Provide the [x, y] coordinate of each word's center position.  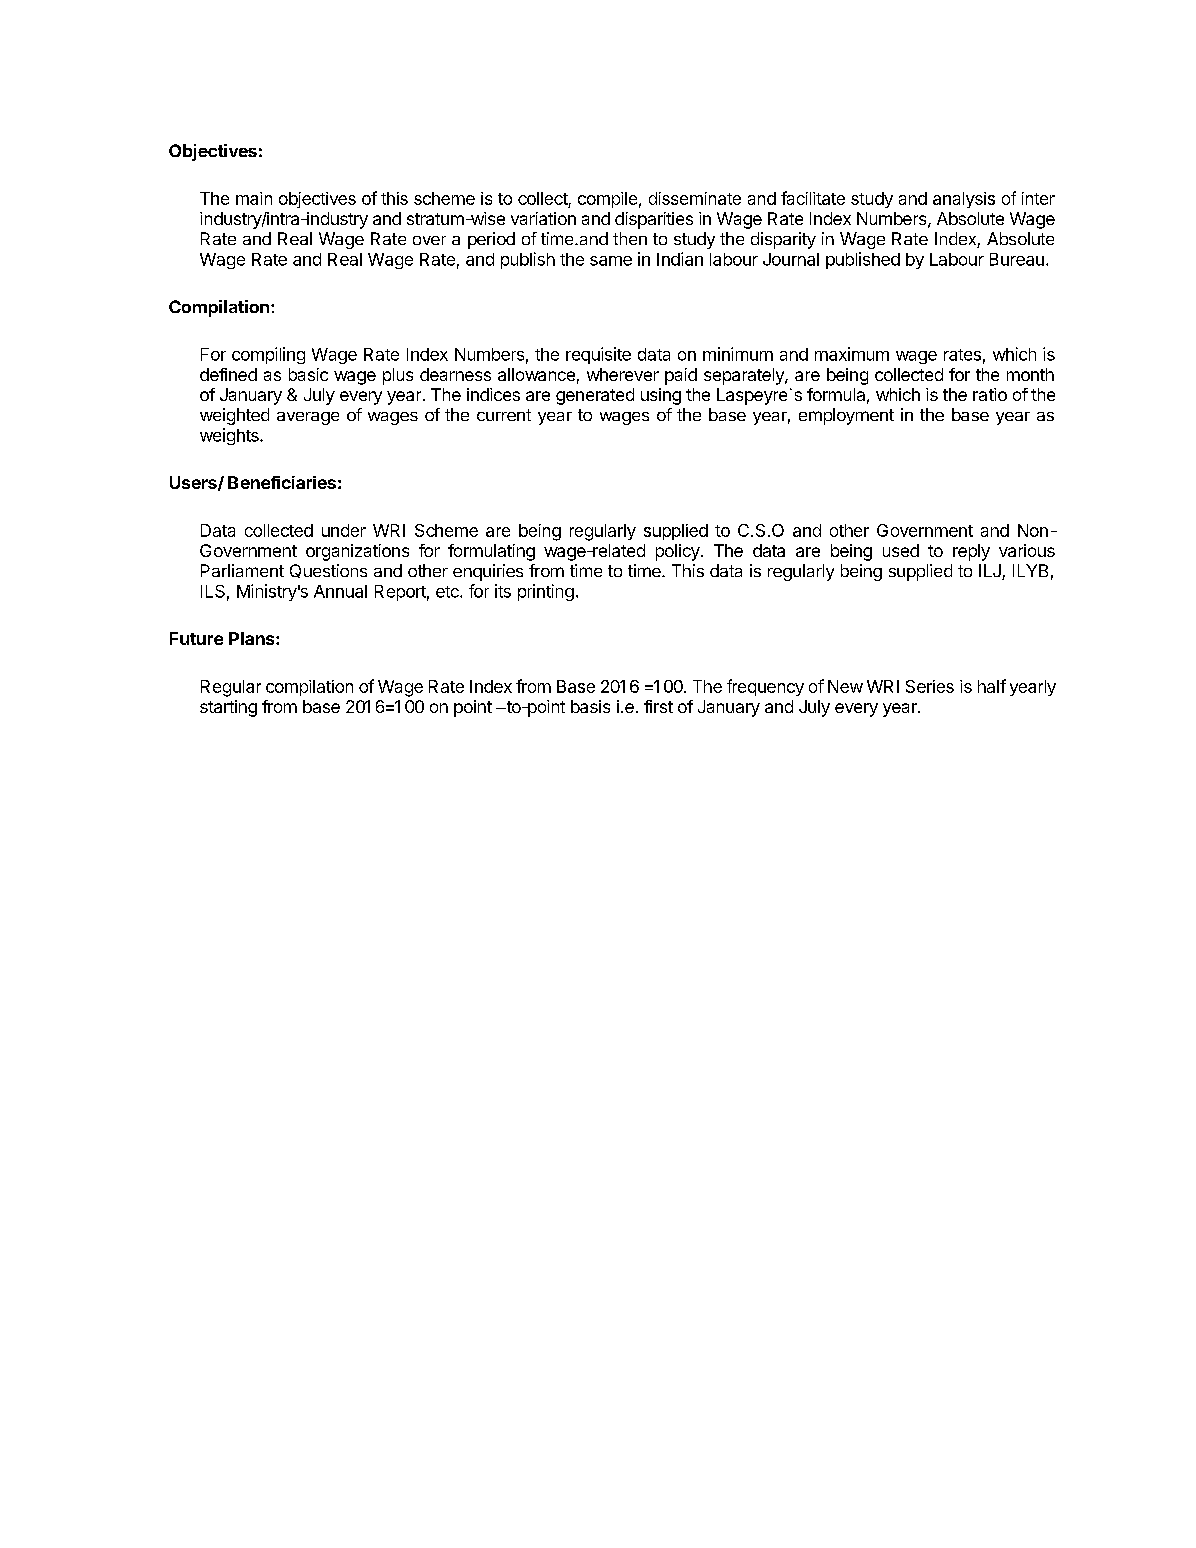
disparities [654, 220]
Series [930, 686]
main [254, 198]
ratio [990, 394]
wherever [623, 374]
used [901, 550]
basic [308, 374]
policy [679, 552]
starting [228, 708]
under [344, 530]
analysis [964, 200]
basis [590, 706]
